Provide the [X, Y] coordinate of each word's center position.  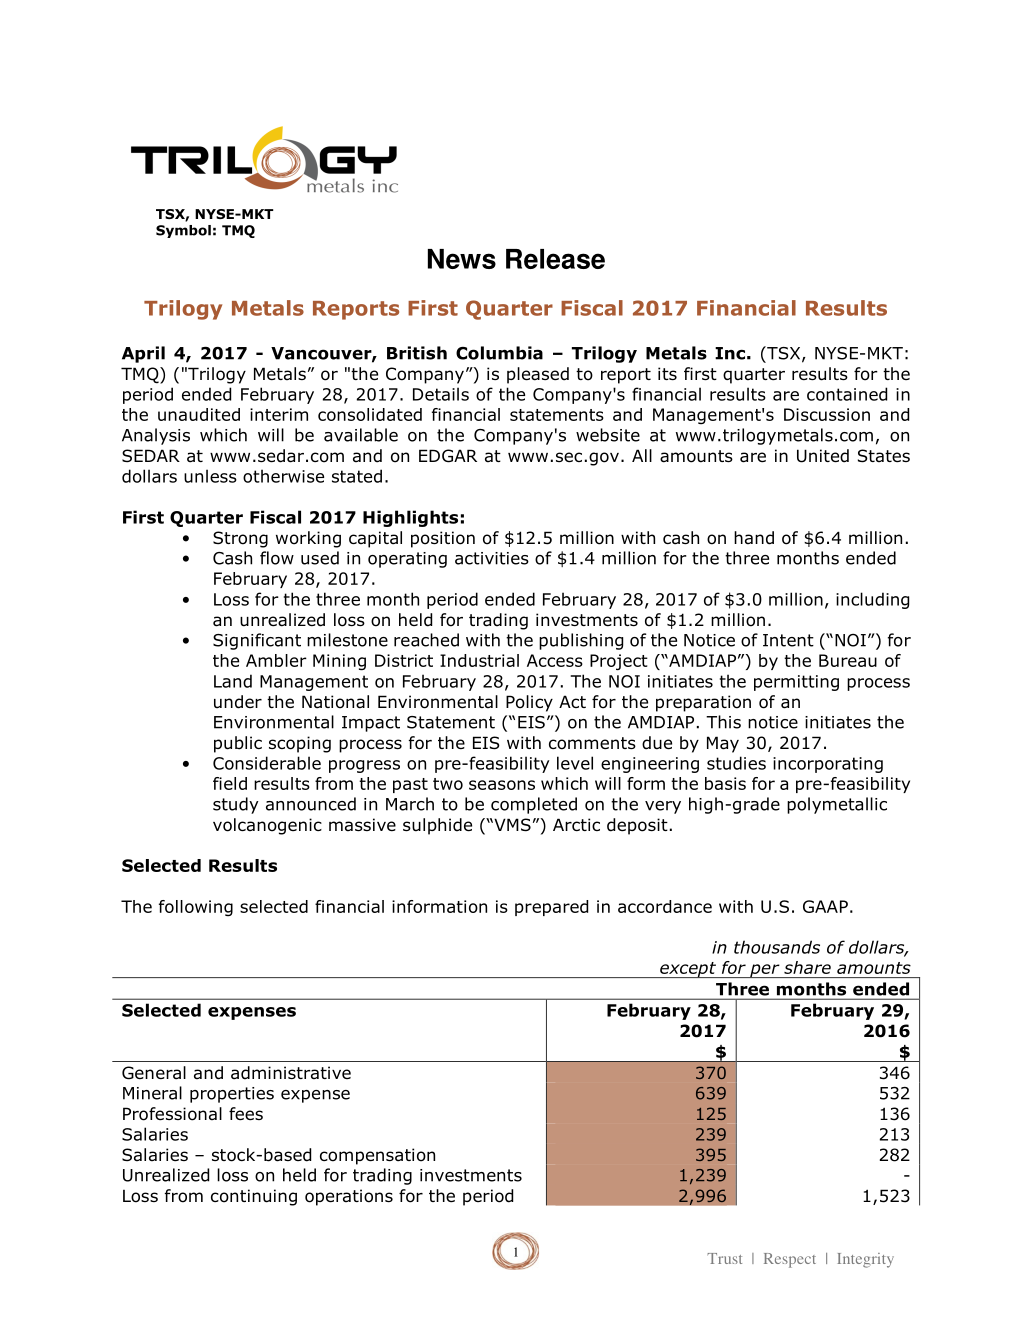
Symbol [183, 231]
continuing [254, 1197]
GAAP [825, 906]
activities [492, 558]
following [196, 908]
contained [847, 394]
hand [754, 538]
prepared [551, 908]
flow [277, 558]
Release [555, 259]
